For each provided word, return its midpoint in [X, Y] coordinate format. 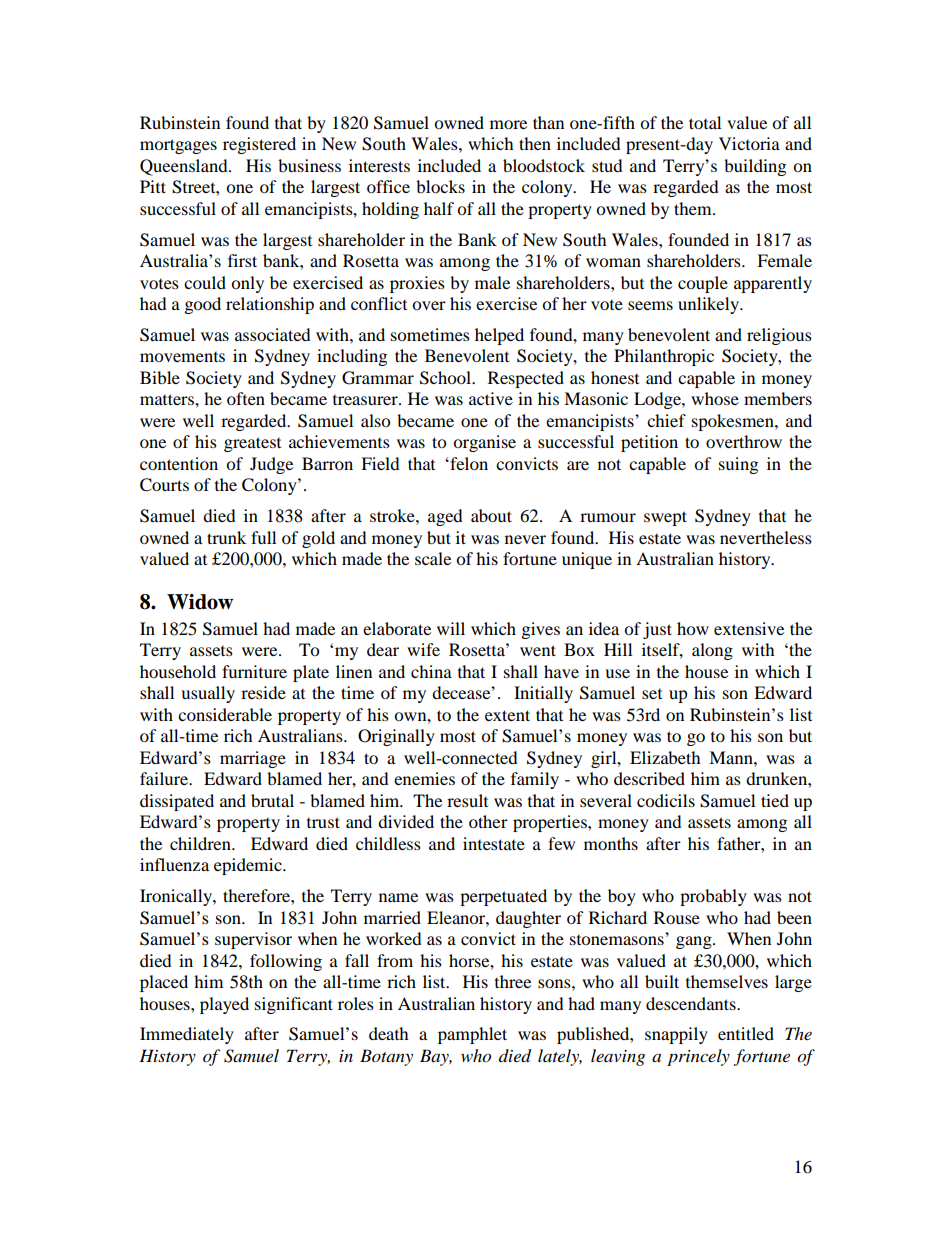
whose [715, 398]
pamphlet [472, 1035]
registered [259, 145]
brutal [272, 800]
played [224, 1005]
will [451, 628]
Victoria [749, 143]
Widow [200, 602]
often [246, 398]
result [467, 800]
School [446, 378]
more [508, 124]
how [693, 628]
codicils [666, 800]
